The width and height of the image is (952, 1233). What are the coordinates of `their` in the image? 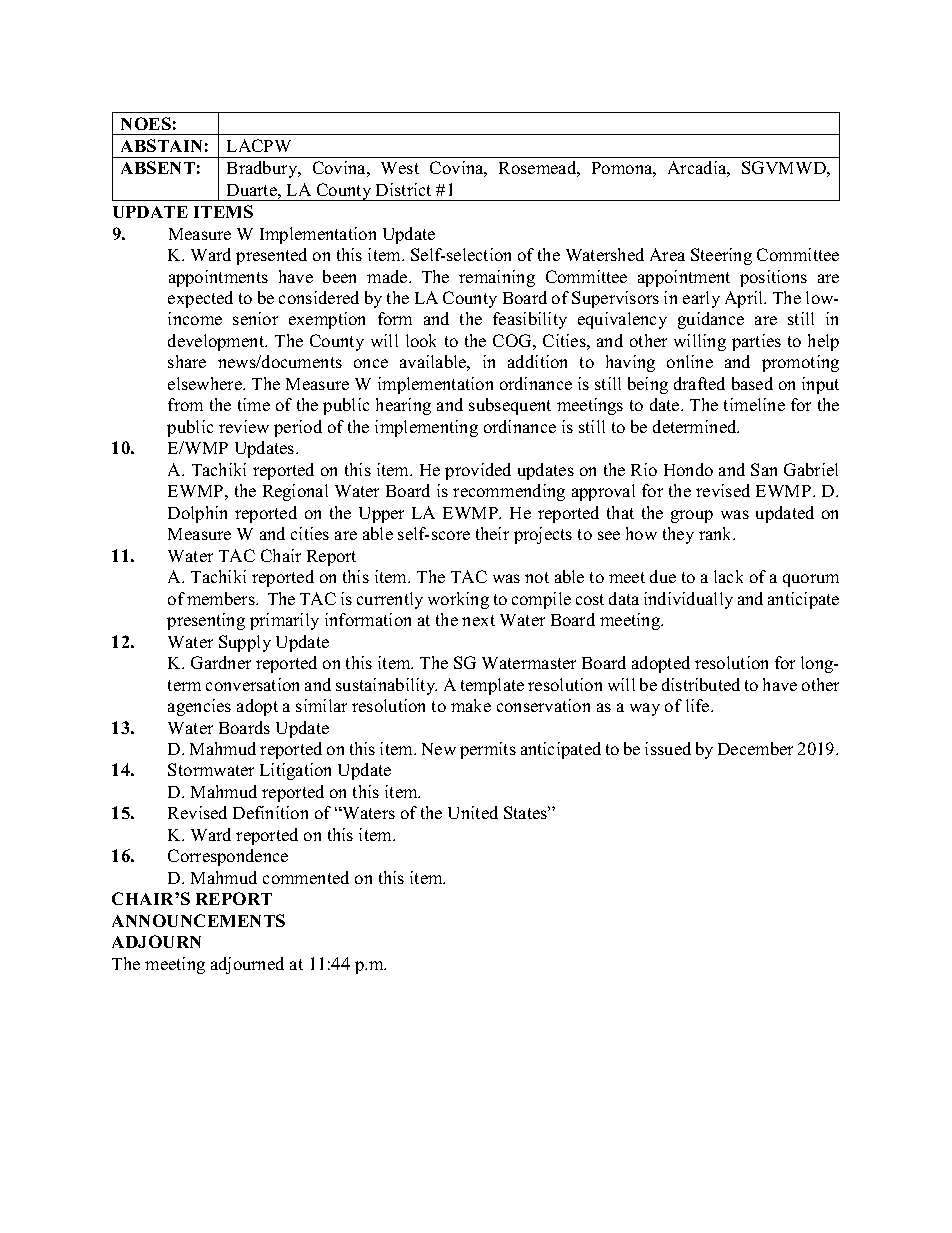 It's located at (492, 533).
